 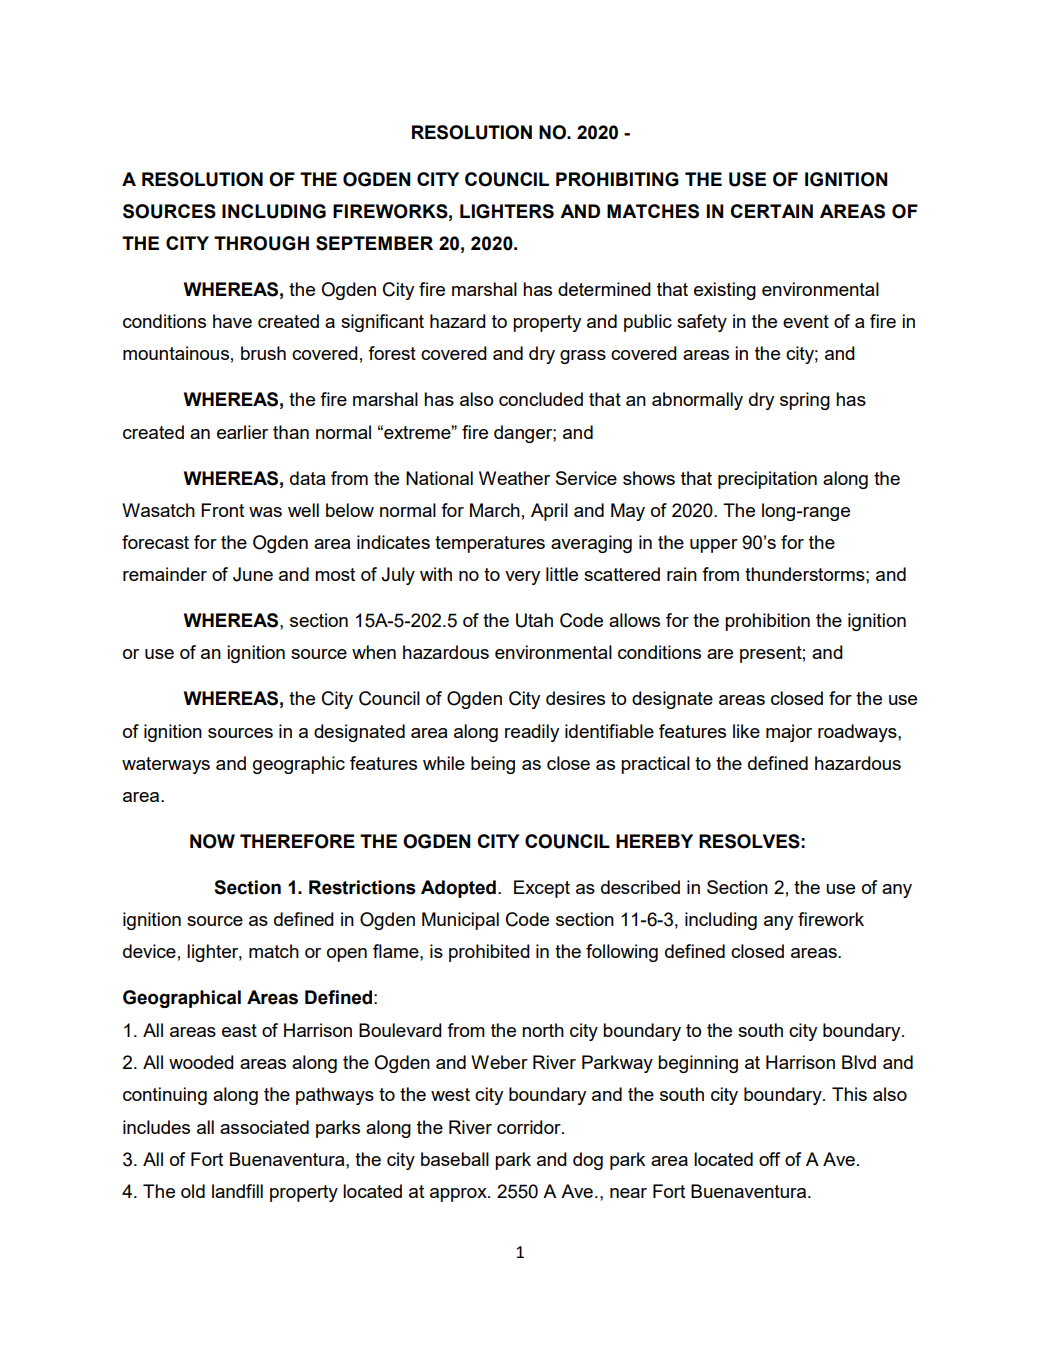 What do you see at coordinates (617, 179) in the screenshot?
I see `PROHIBITING` at bounding box center [617, 179].
